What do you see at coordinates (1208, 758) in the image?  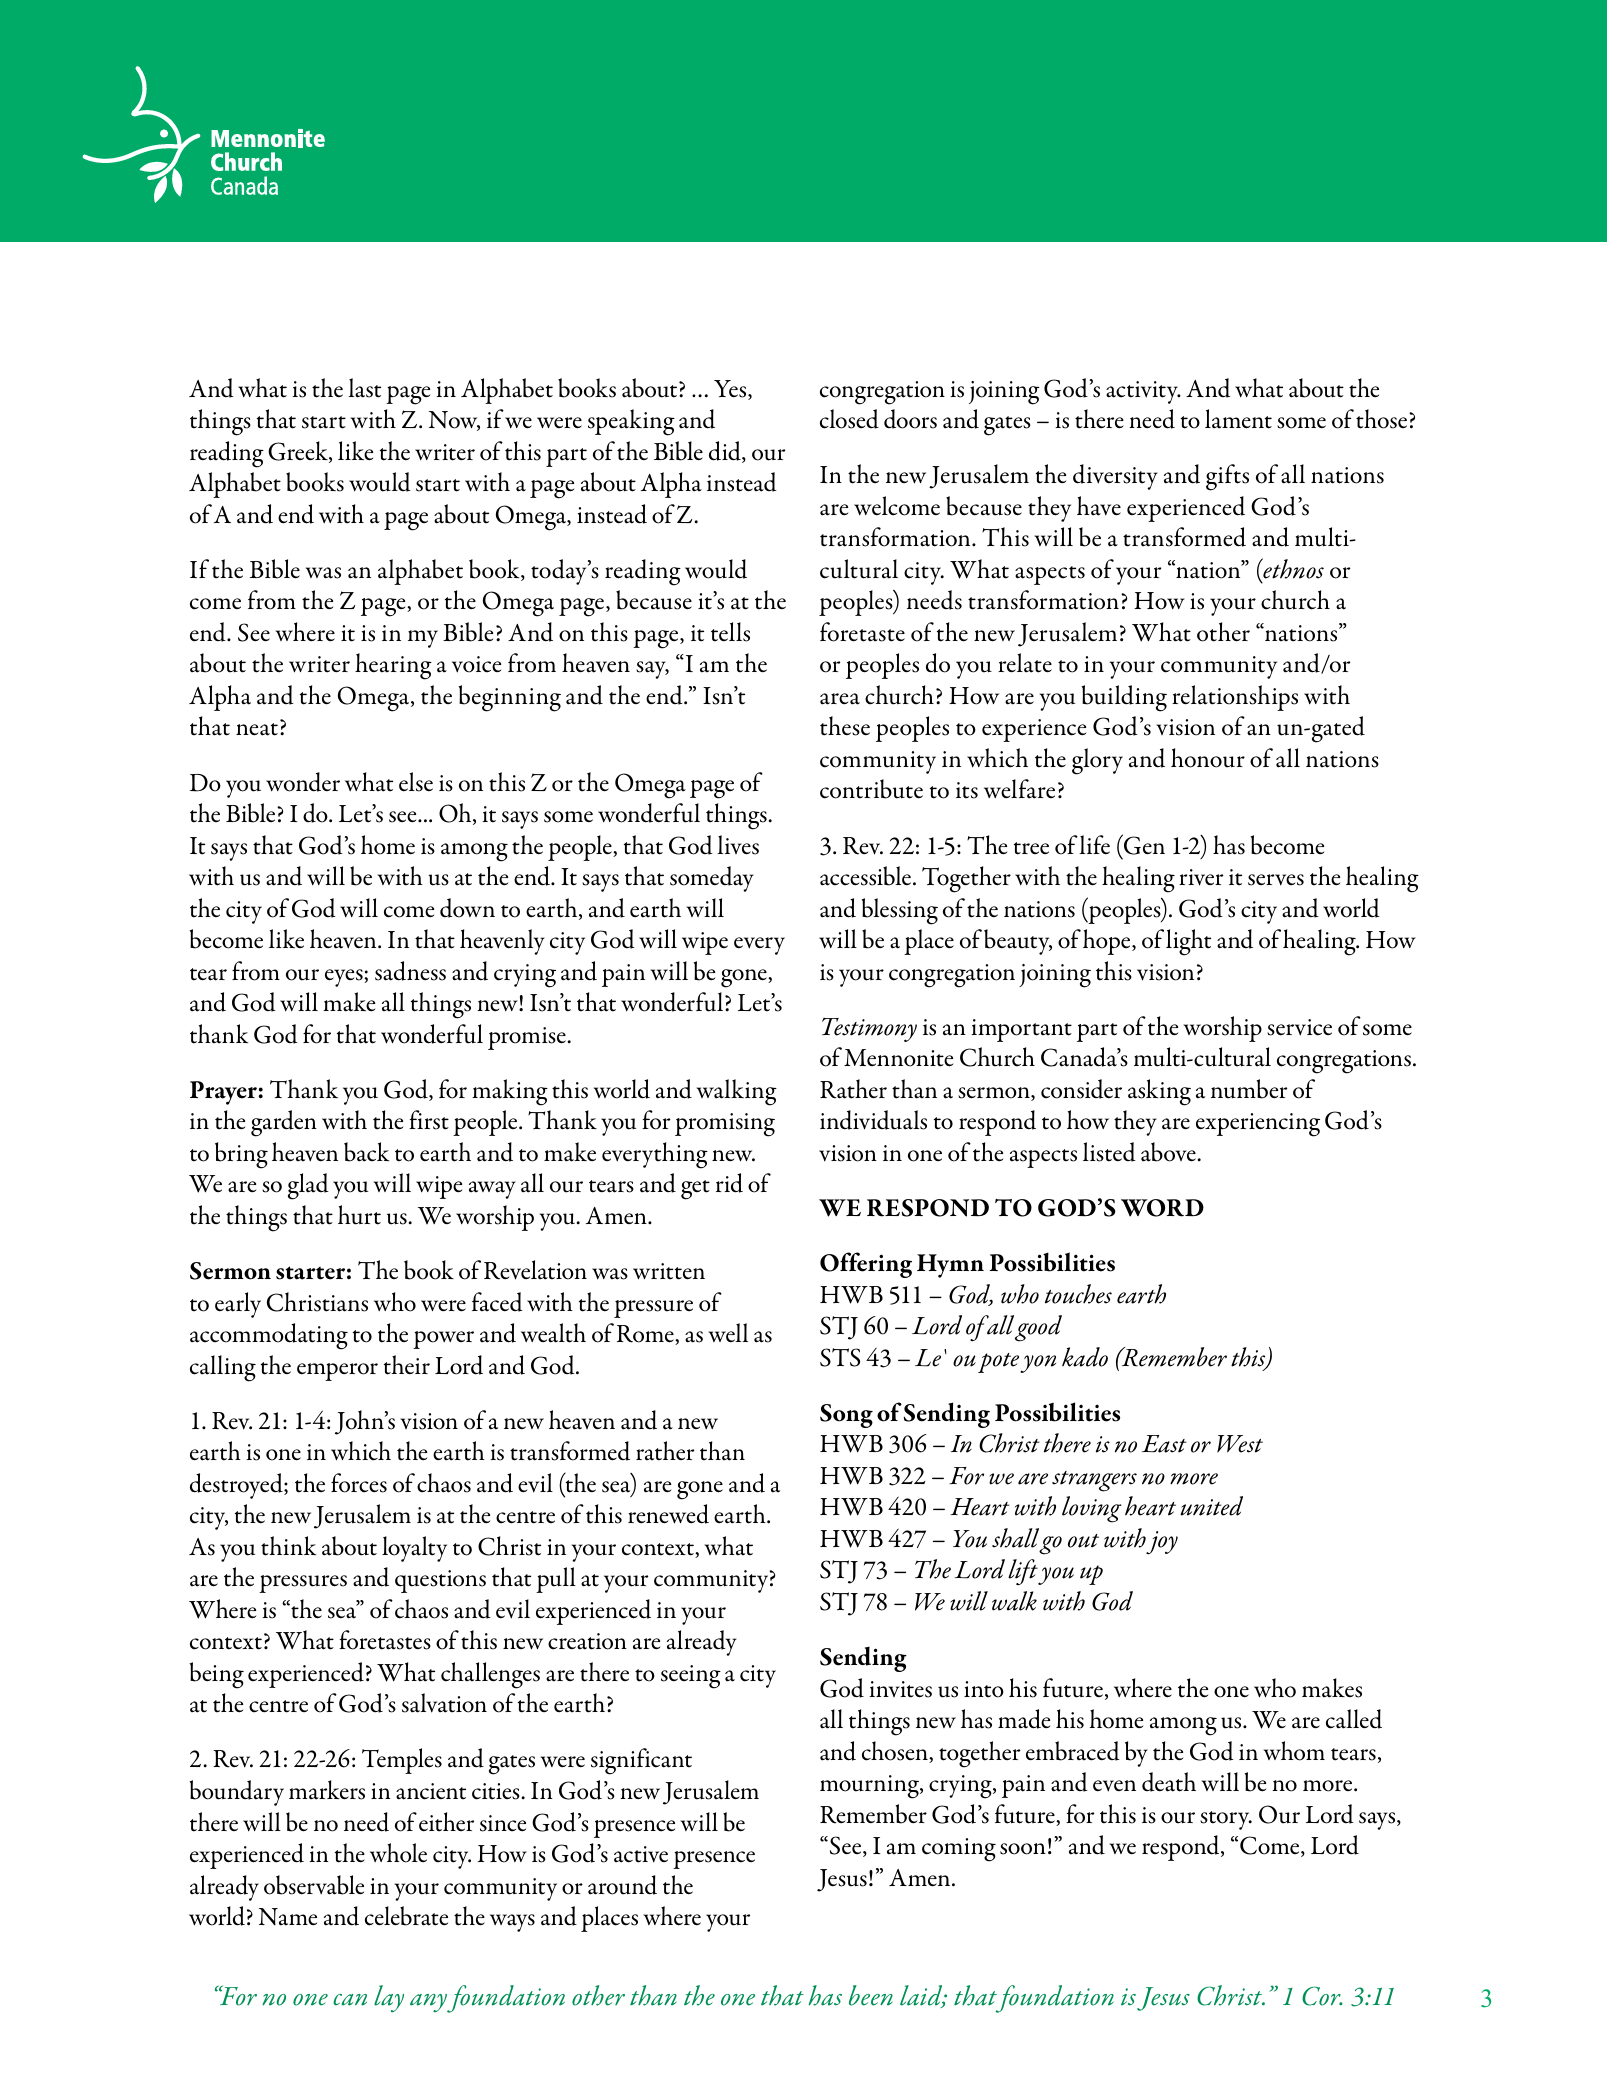 I see `honour` at bounding box center [1208, 758].
